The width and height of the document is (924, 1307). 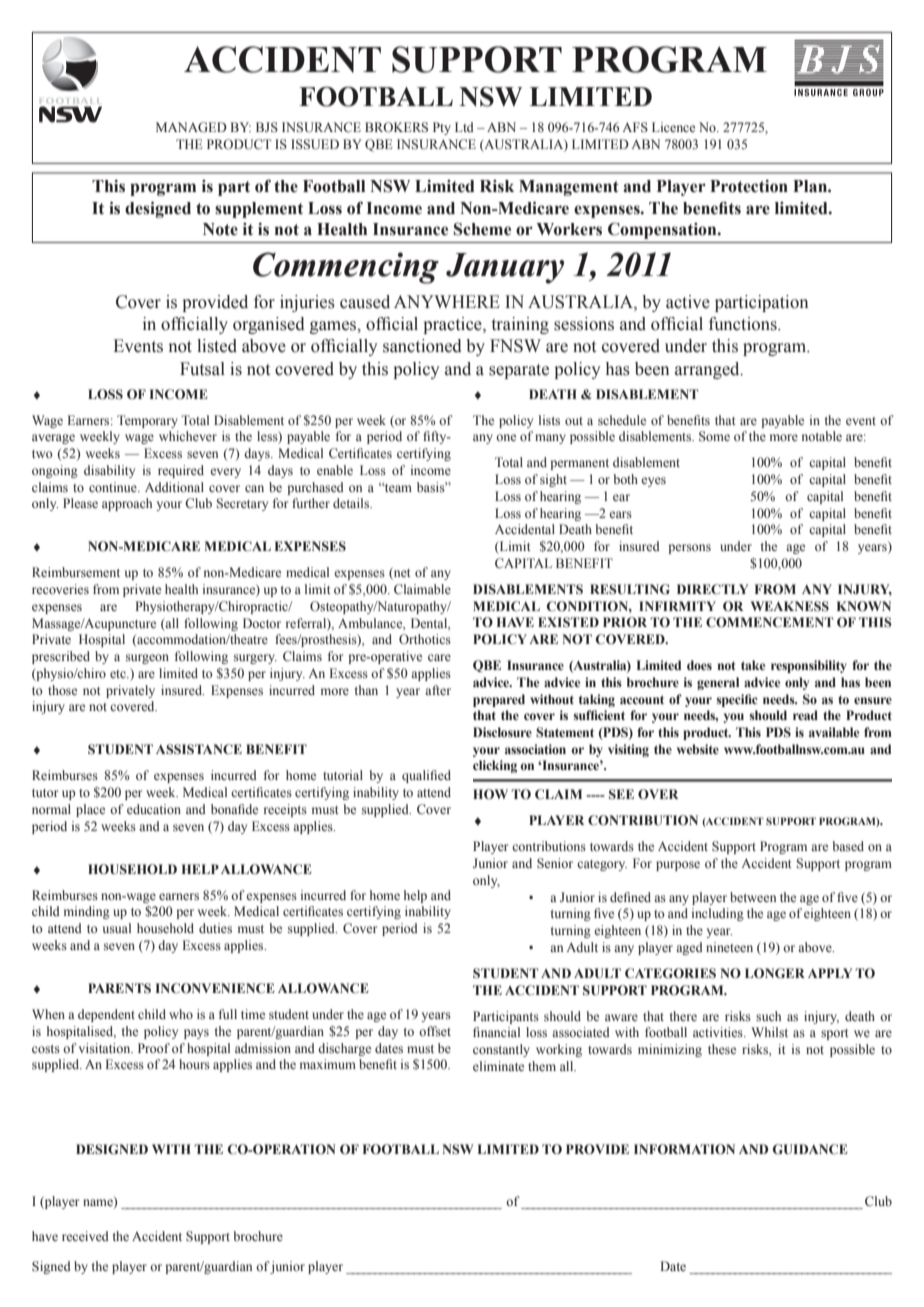 What do you see at coordinates (464, 127) in the document?
I see `Ltd` at bounding box center [464, 127].
